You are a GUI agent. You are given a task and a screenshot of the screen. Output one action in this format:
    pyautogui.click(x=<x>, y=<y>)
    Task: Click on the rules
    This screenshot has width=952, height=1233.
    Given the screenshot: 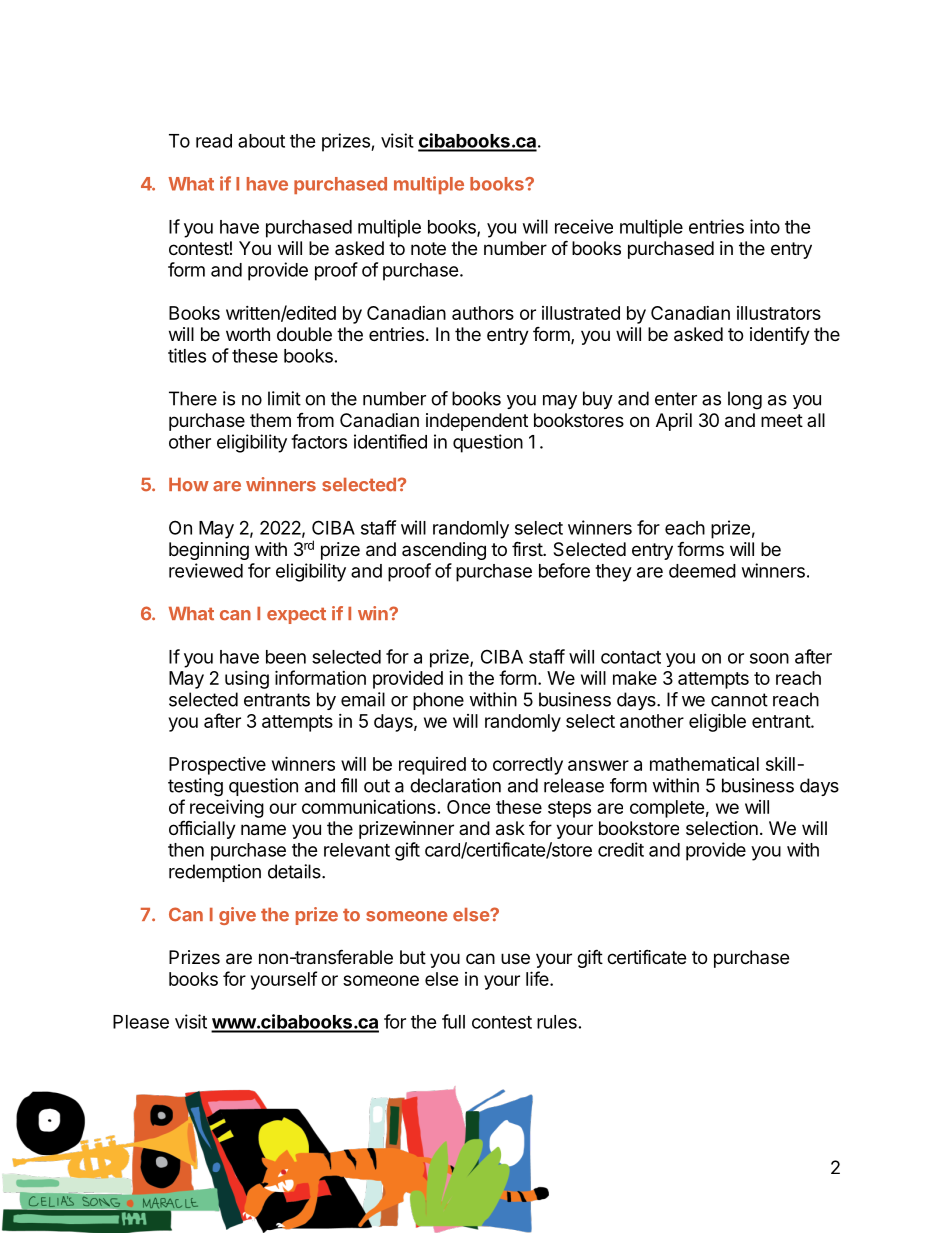 What is the action you would take?
    pyautogui.click(x=557, y=1022)
